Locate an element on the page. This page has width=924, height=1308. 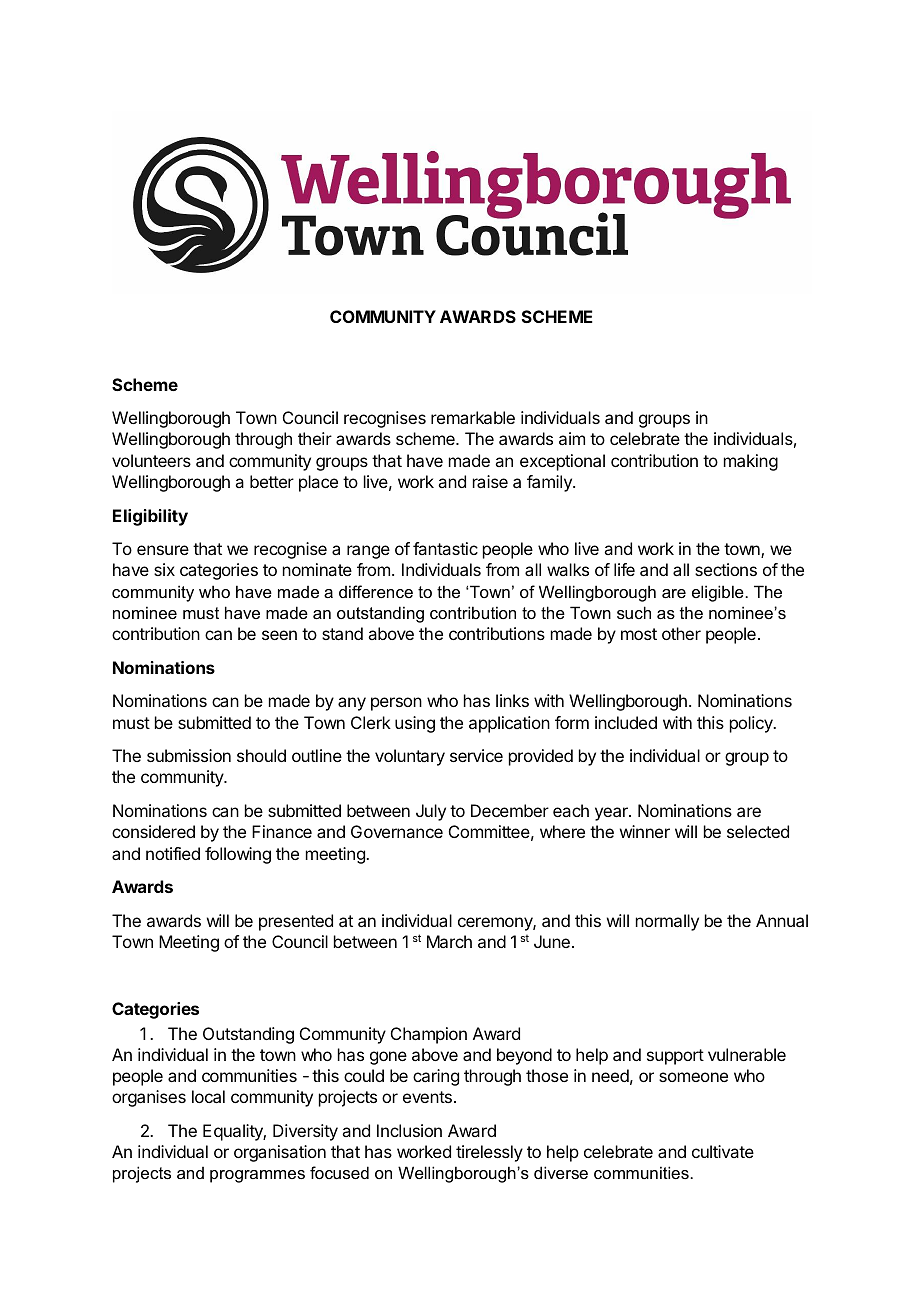
Champion is located at coordinates (429, 1035).
